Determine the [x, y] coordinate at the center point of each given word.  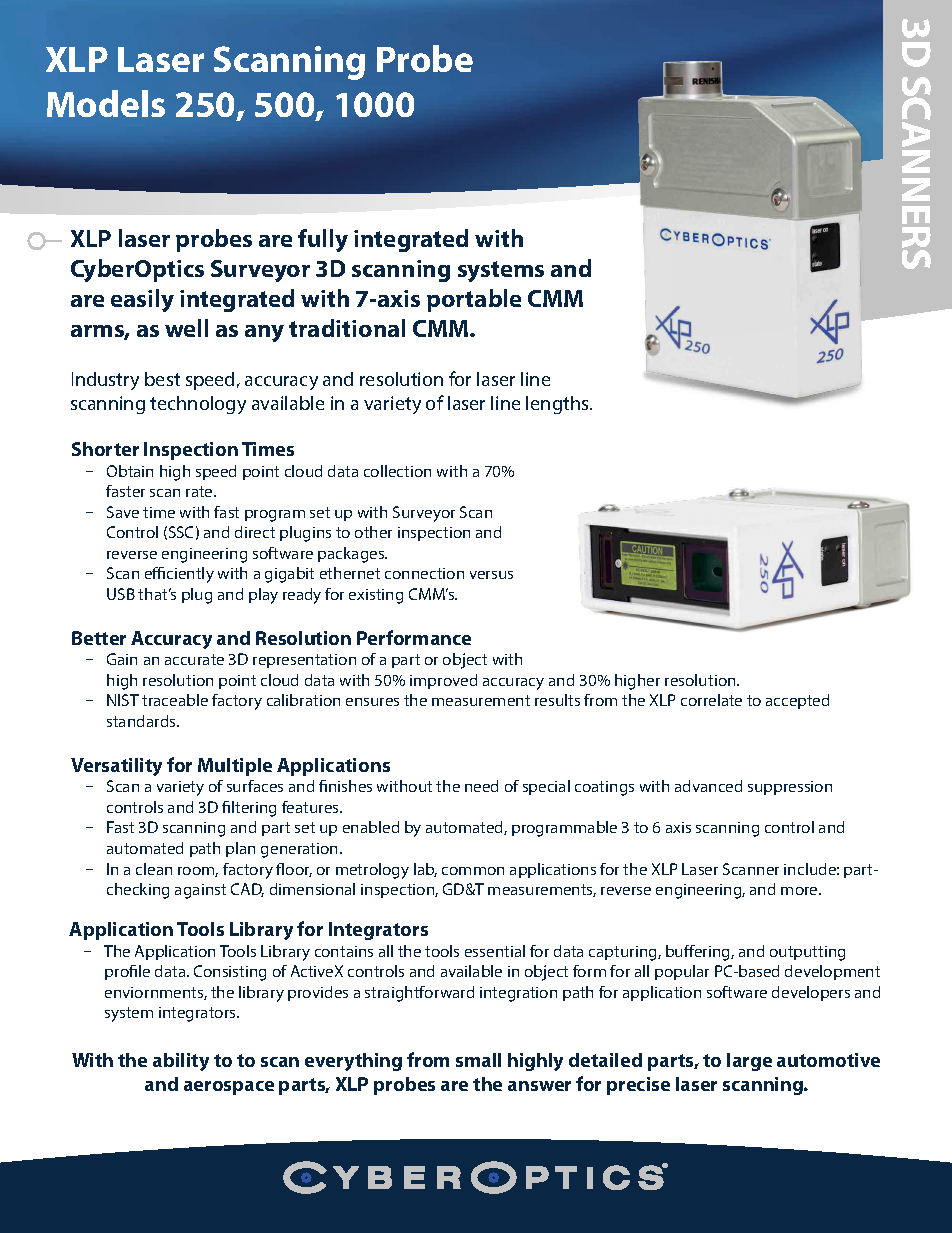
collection [397, 471]
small [478, 1060]
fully [323, 240]
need [481, 786]
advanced [708, 786]
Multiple [235, 767]
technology [198, 405]
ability [181, 1062]
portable [474, 300]
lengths [558, 405]
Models [106, 103]
